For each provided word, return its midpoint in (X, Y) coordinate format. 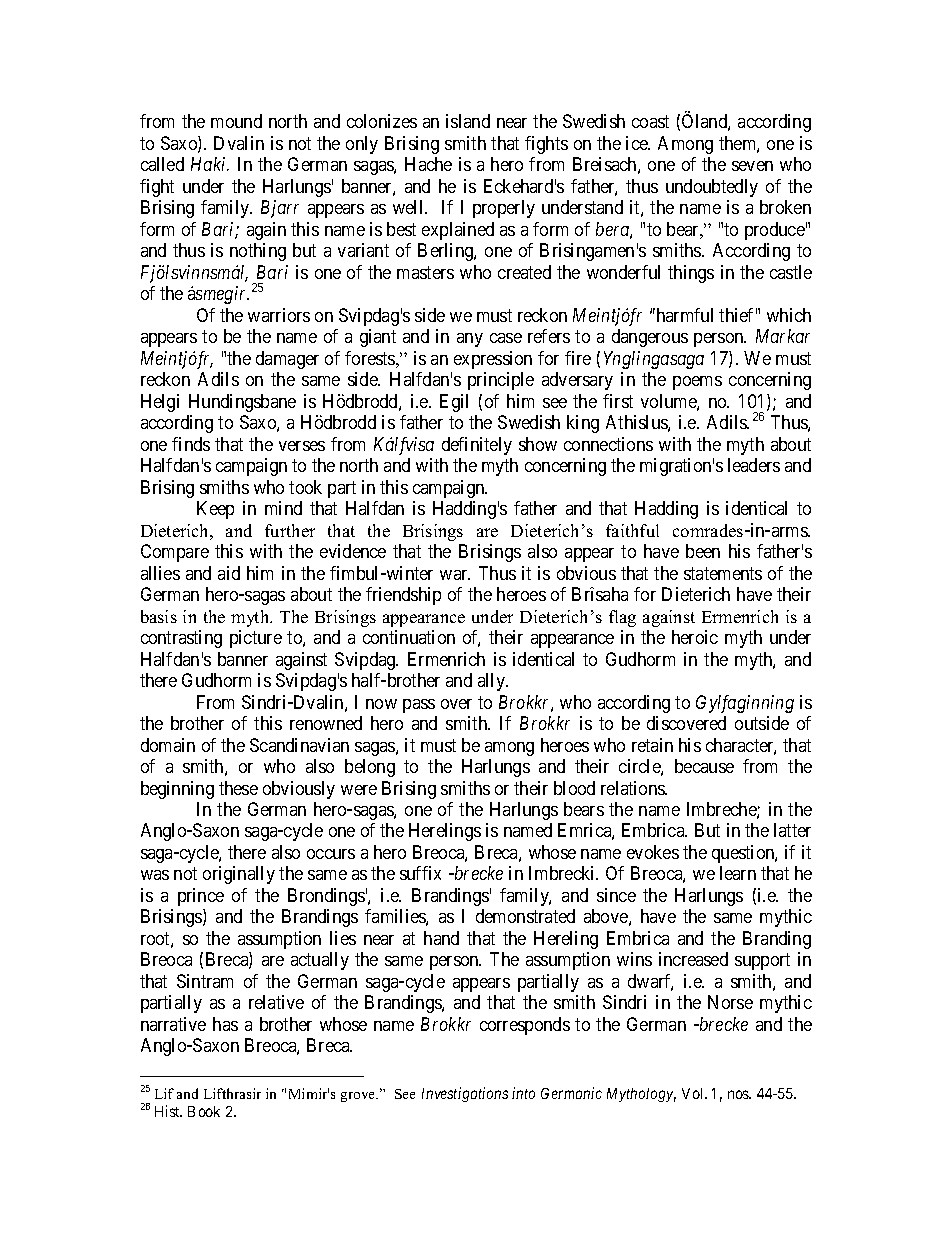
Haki (210, 164)
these (238, 788)
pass (419, 706)
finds (191, 444)
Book (204, 1111)
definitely (477, 446)
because (704, 766)
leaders (754, 465)
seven (752, 166)
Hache (428, 164)
